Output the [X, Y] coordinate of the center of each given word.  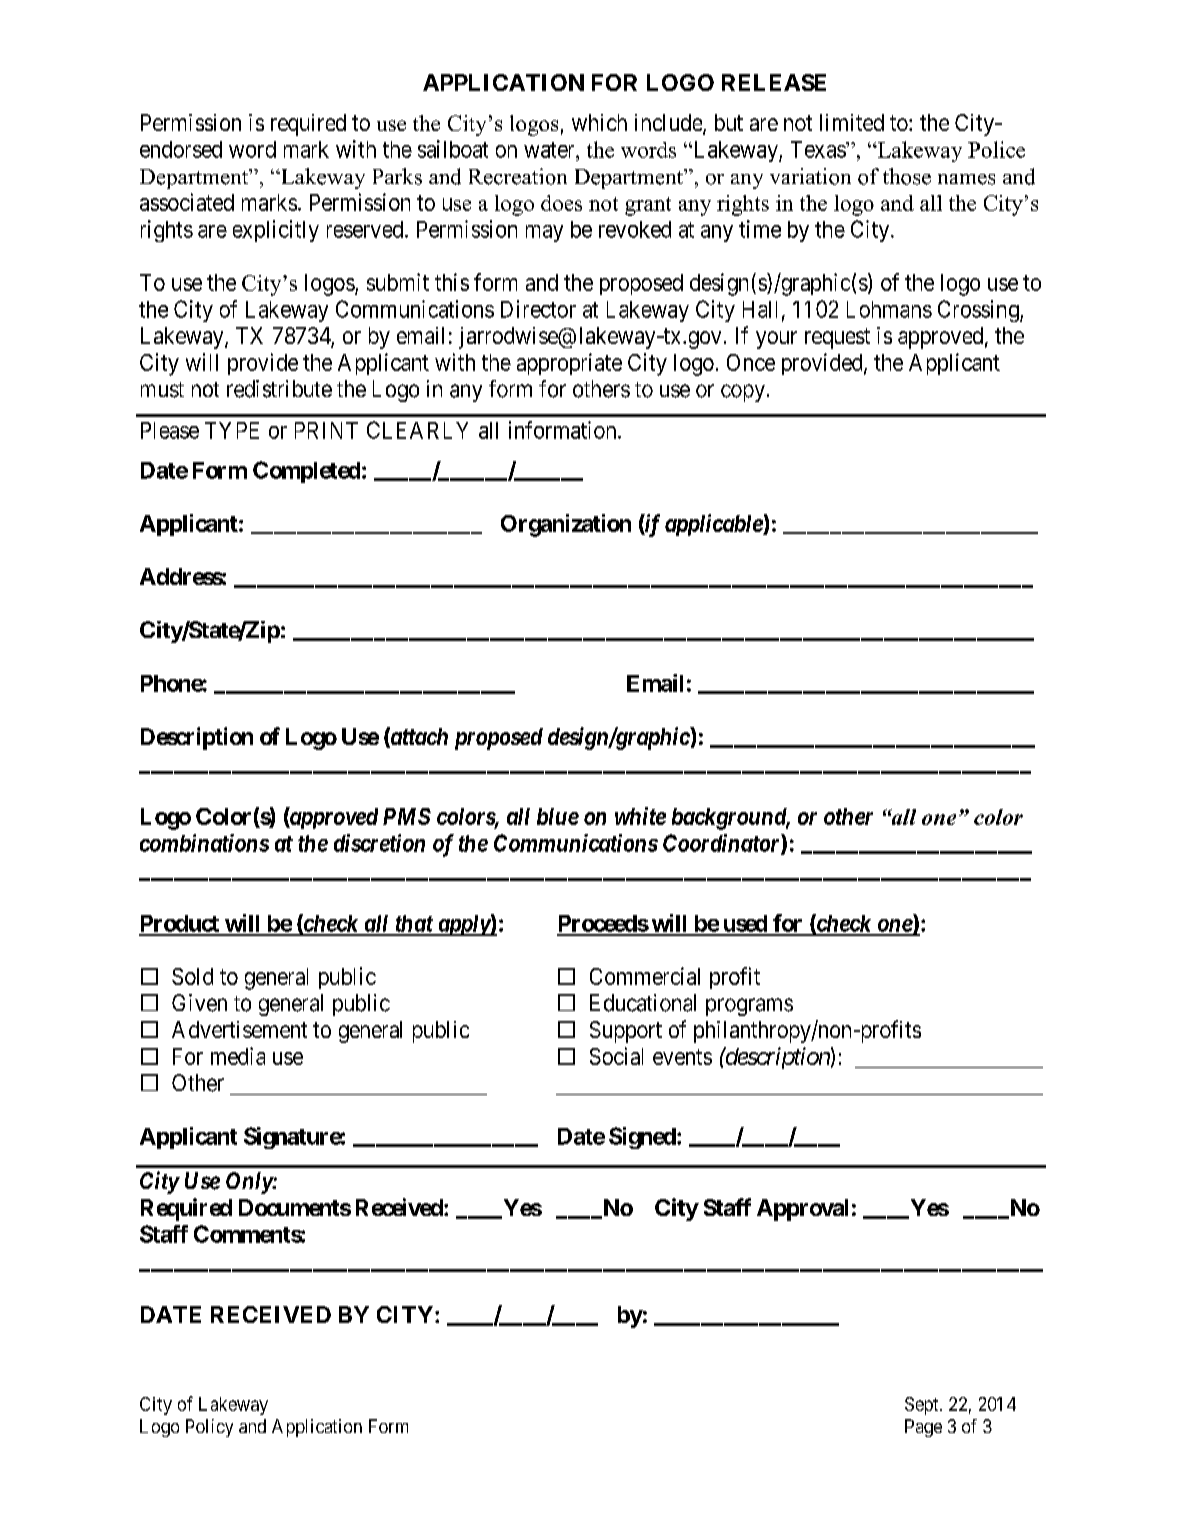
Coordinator [722, 844]
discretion [379, 843]
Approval [802, 1210]
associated [187, 202]
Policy [209, 1428]
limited [852, 122]
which [599, 122]
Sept [923, 1406]
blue [558, 816]
